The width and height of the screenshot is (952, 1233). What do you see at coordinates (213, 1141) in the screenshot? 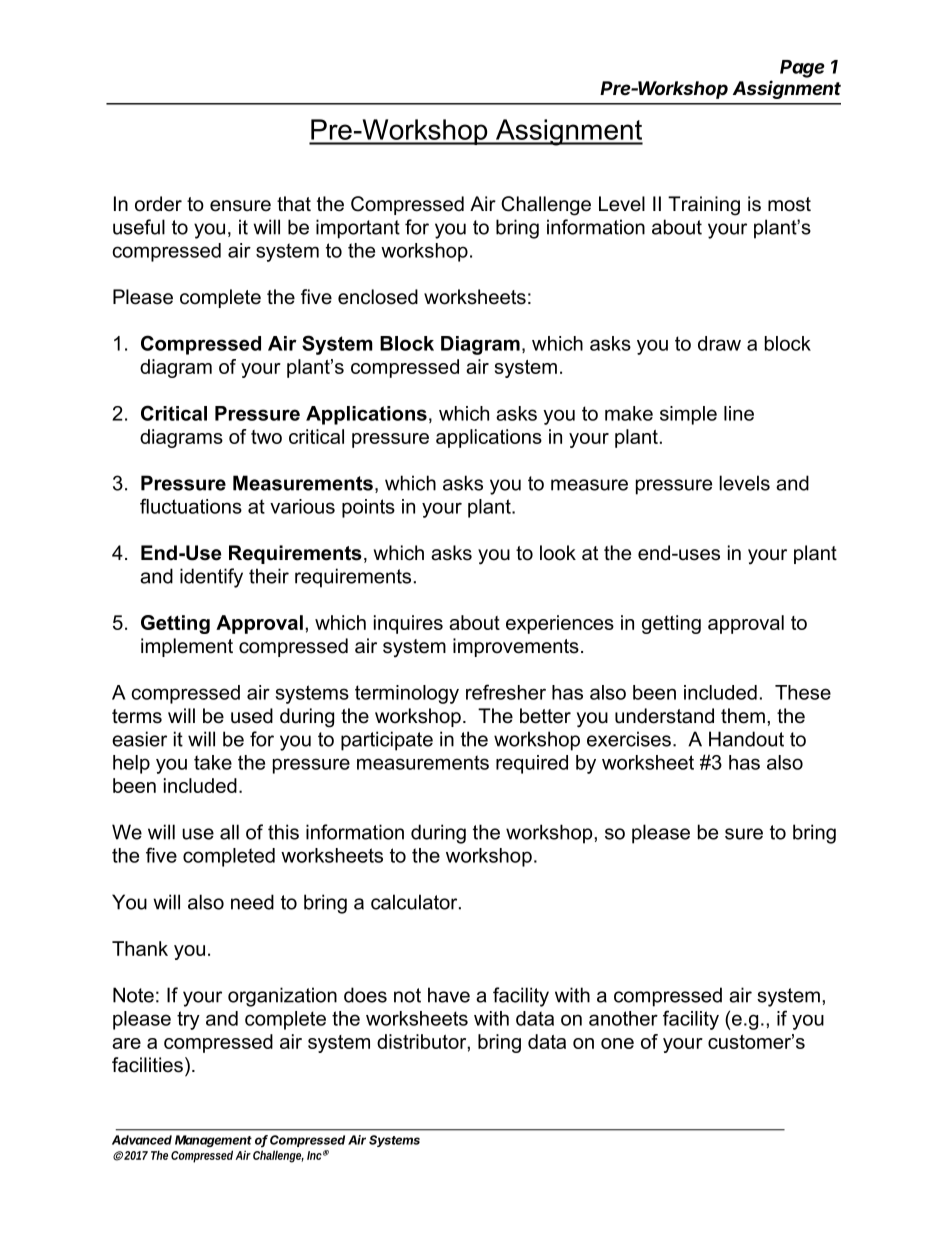
I see `Management` at bounding box center [213, 1141].
